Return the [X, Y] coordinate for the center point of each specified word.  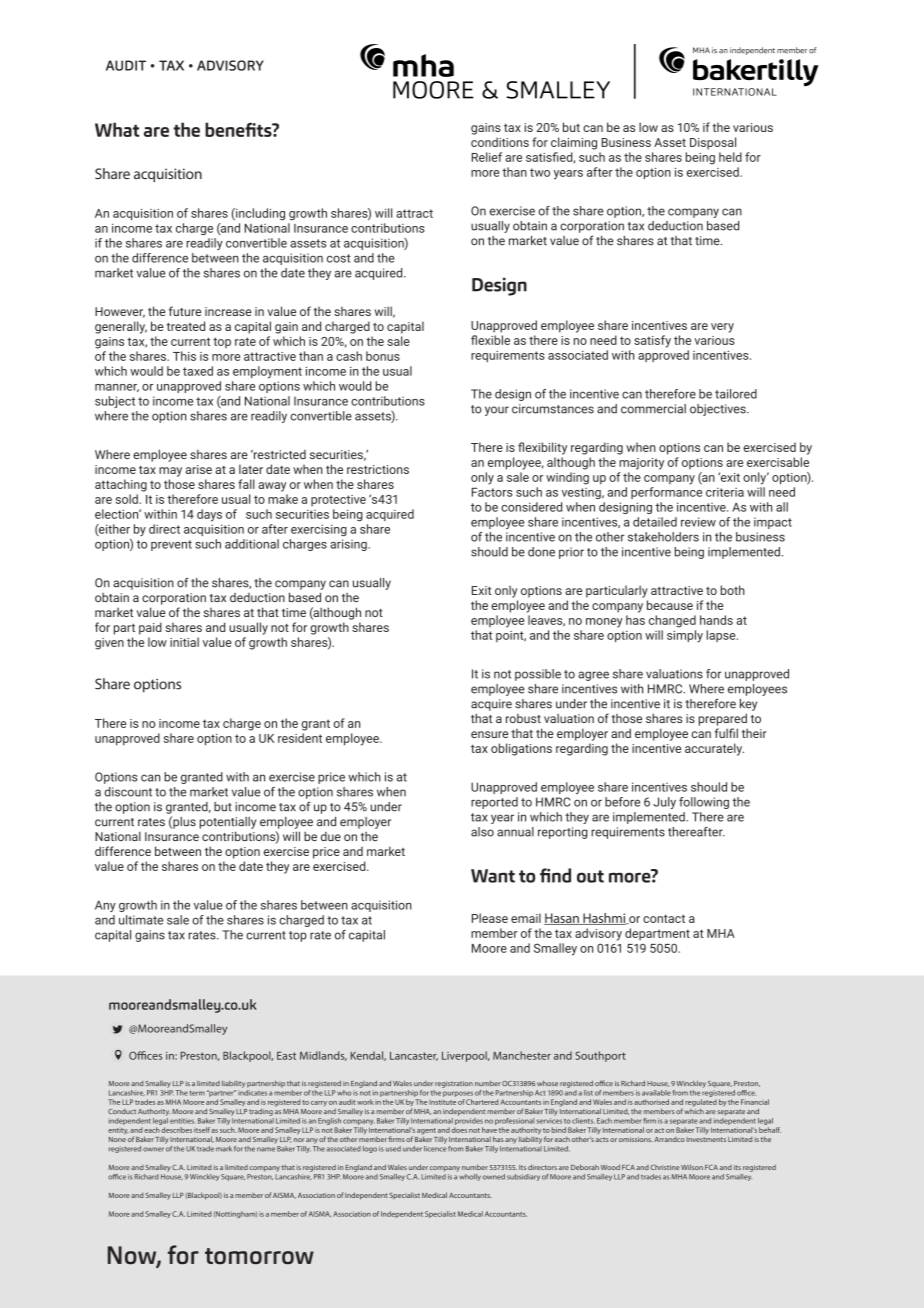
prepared [723, 719]
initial [184, 642]
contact [664, 918]
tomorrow [259, 1256]
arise [199, 469]
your [497, 411]
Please [490, 918]
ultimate [141, 920]
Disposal [713, 143]
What [117, 129]
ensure [489, 734]
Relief [487, 157]
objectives [719, 410]
